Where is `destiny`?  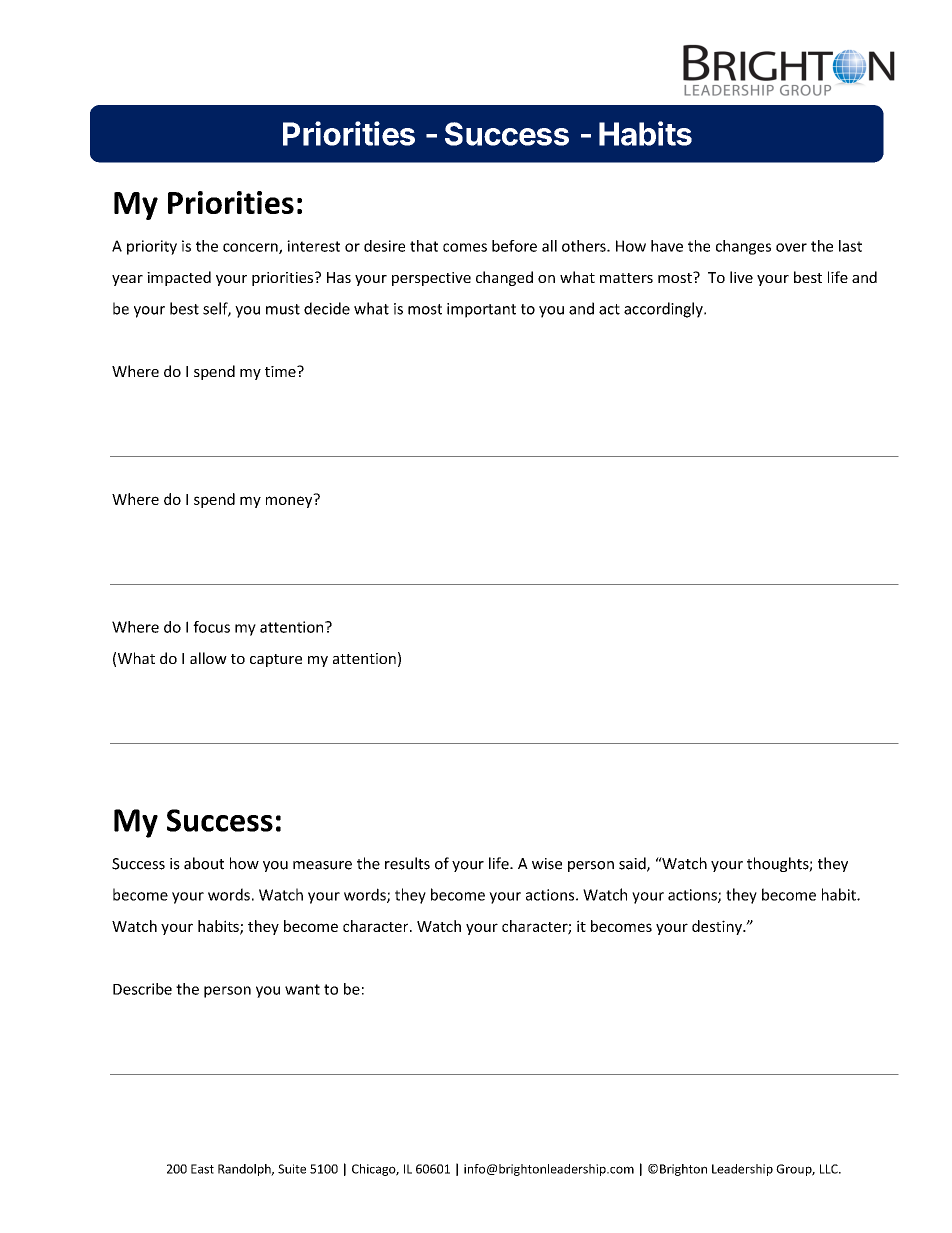
destiny is located at coordinates (718, 927).
